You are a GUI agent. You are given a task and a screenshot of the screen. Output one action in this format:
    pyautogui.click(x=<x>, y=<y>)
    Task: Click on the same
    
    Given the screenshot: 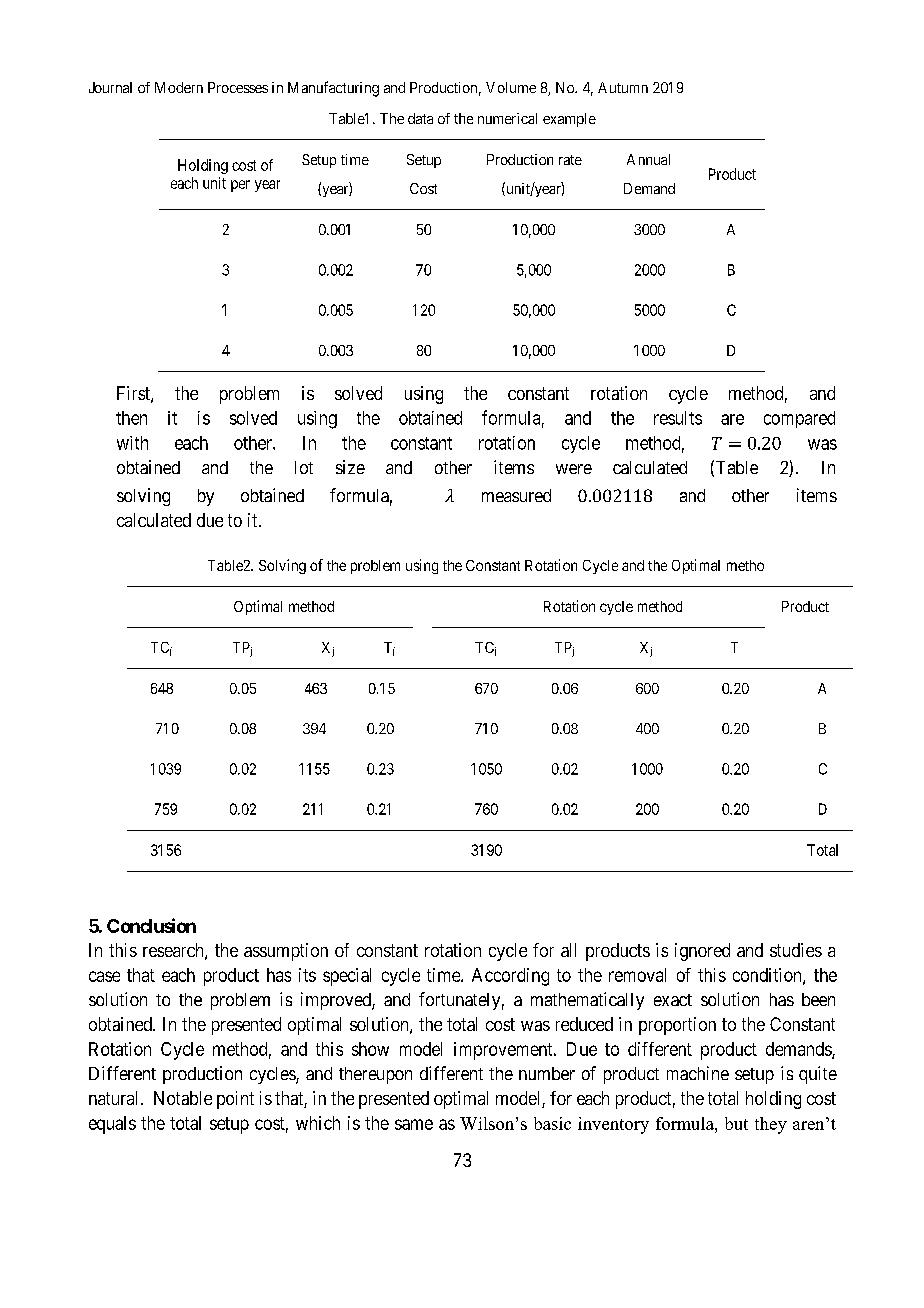 What is the action you would take?
    pyautogui.click(x=414, y=1124)
